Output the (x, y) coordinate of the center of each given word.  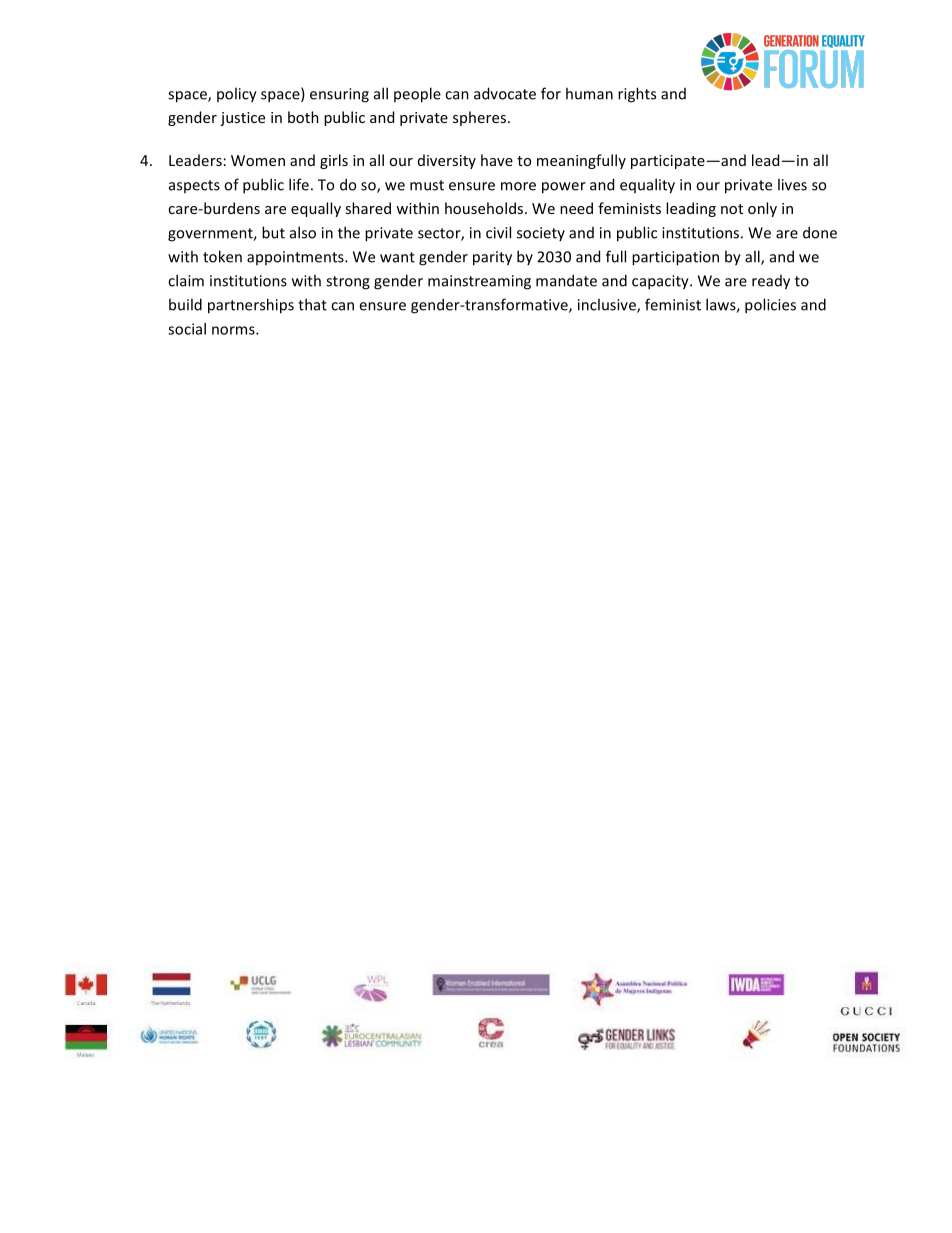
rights (637, 95)
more (518, 186)
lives (792, 184)
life (299, 184)
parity (492, 258)
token (222, 256)
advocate (505, 93)
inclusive (608, 305)
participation (675, 258)
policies (770, 306)
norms (234, 330)
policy (237, 95)
